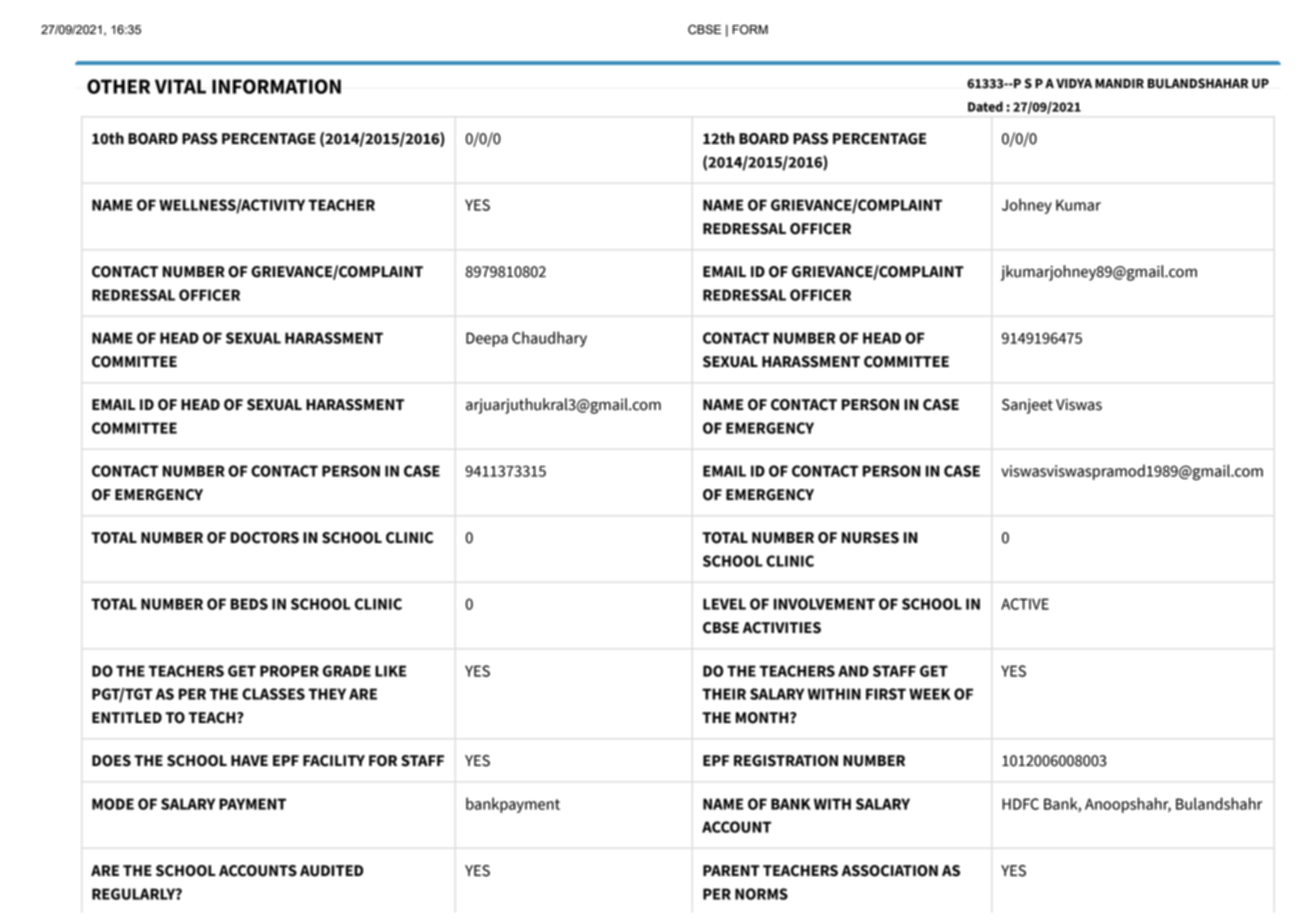 This page has width=1309, height=924. Describe the element at coordinates (731, 870) in the page. I see `PARENT` at that location.
